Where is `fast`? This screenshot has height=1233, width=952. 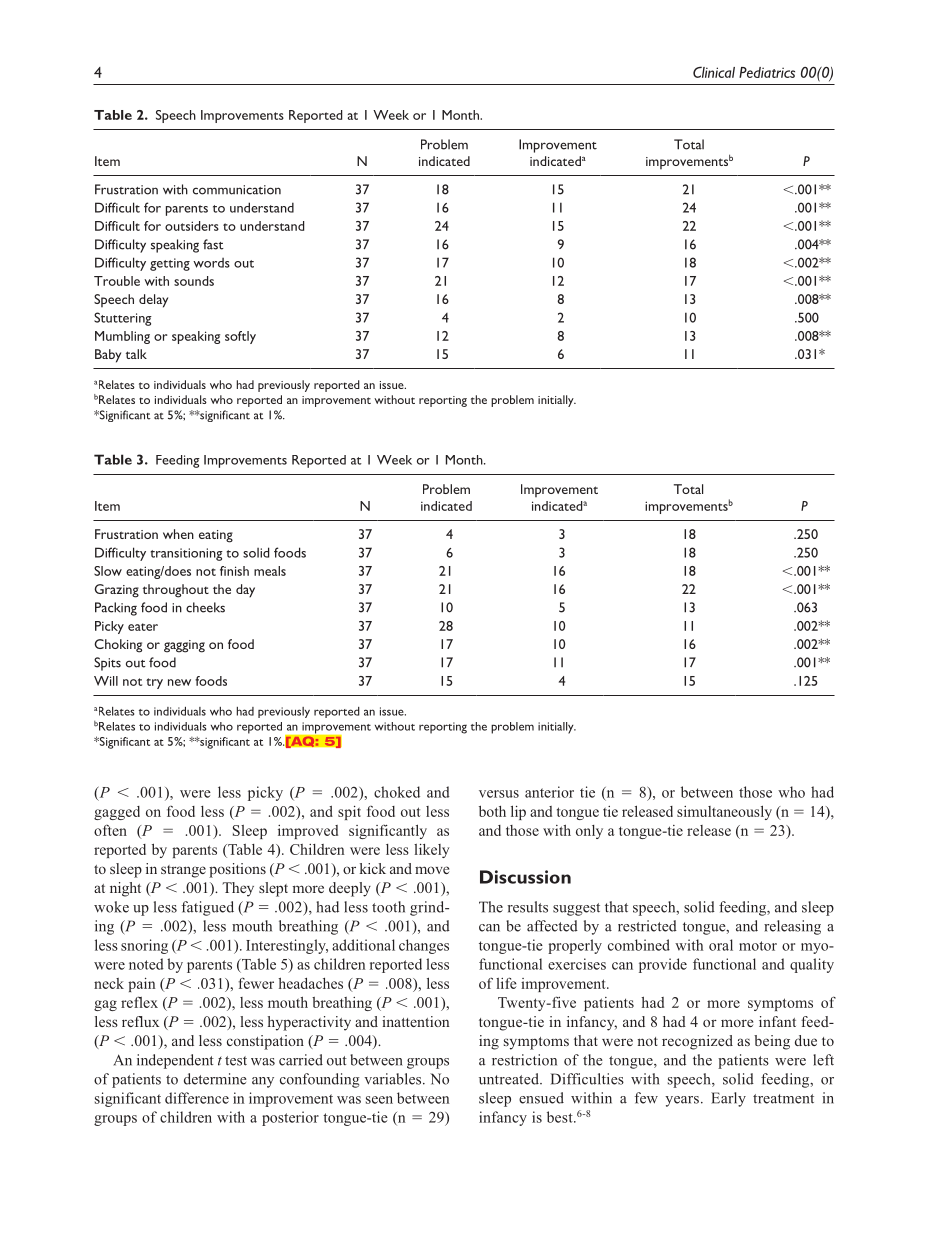
fast is located at coordinates (213, 244).
